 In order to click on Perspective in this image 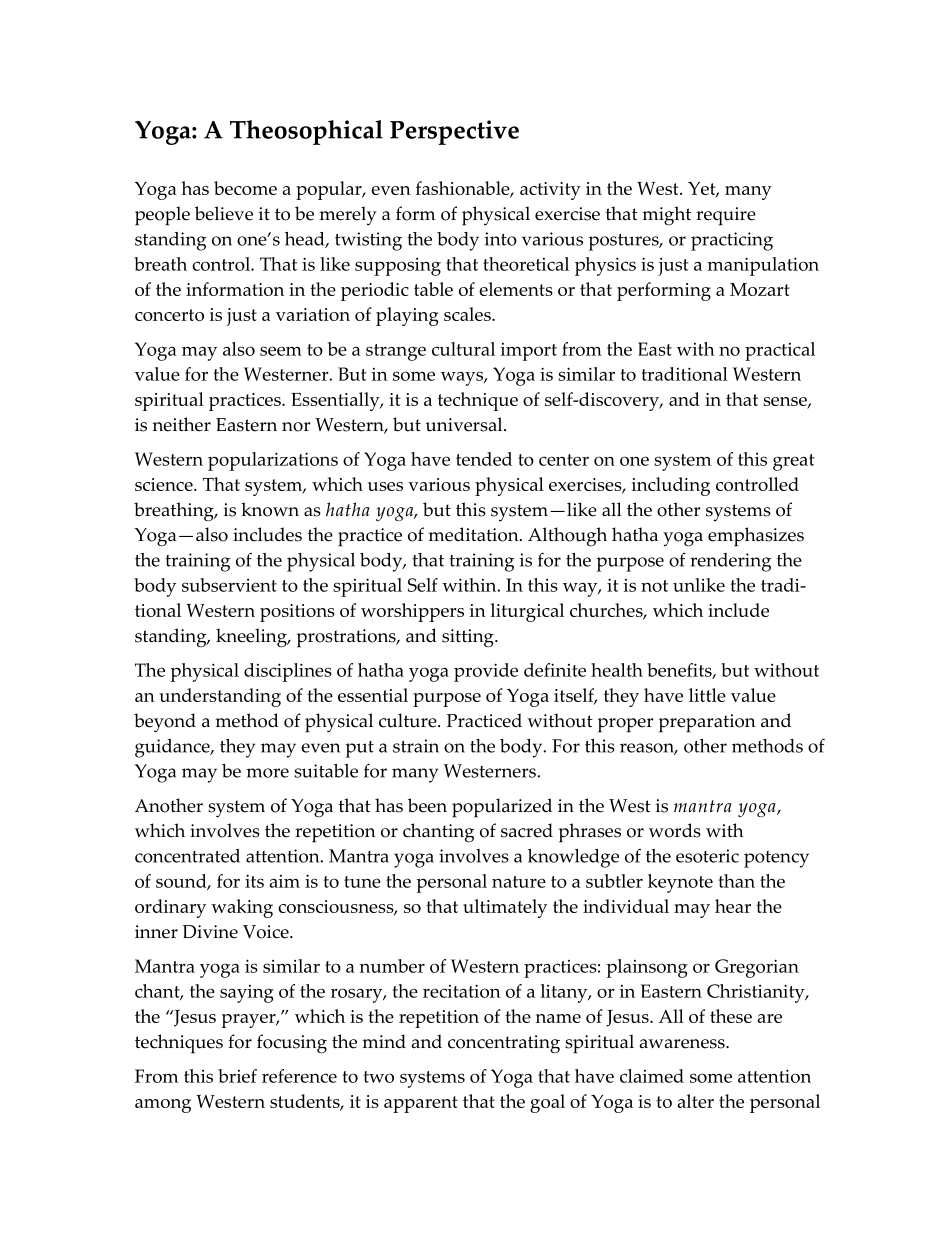, I will do `click(454, 132)`.
